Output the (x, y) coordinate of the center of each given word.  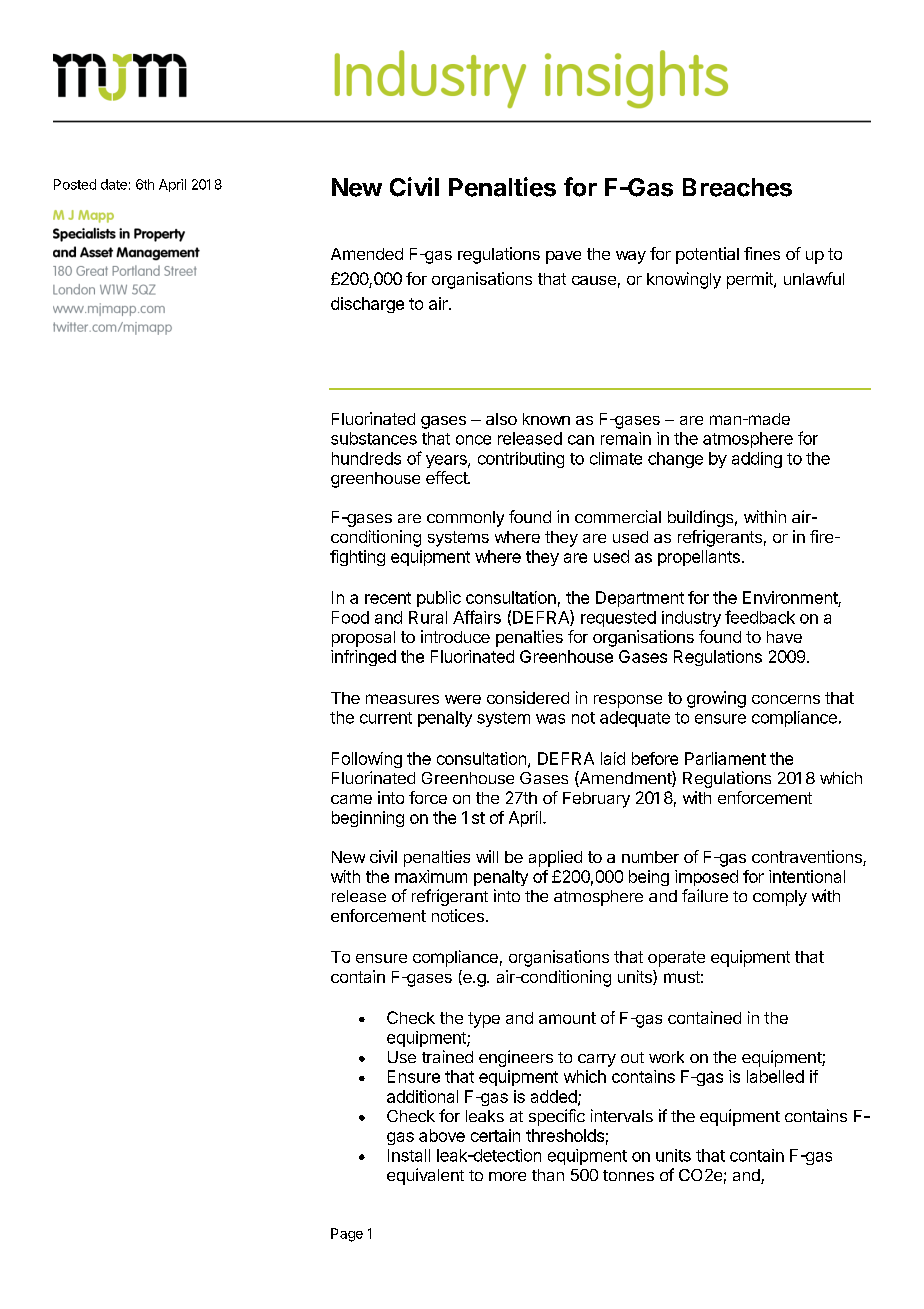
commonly (465, 519)
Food (350, 617)
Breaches (737, 187)
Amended (367, 254)
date (114, 184)
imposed (706, 878)
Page (347, 1235)
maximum (431, 876)
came (351, 799)
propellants (699, 558)
